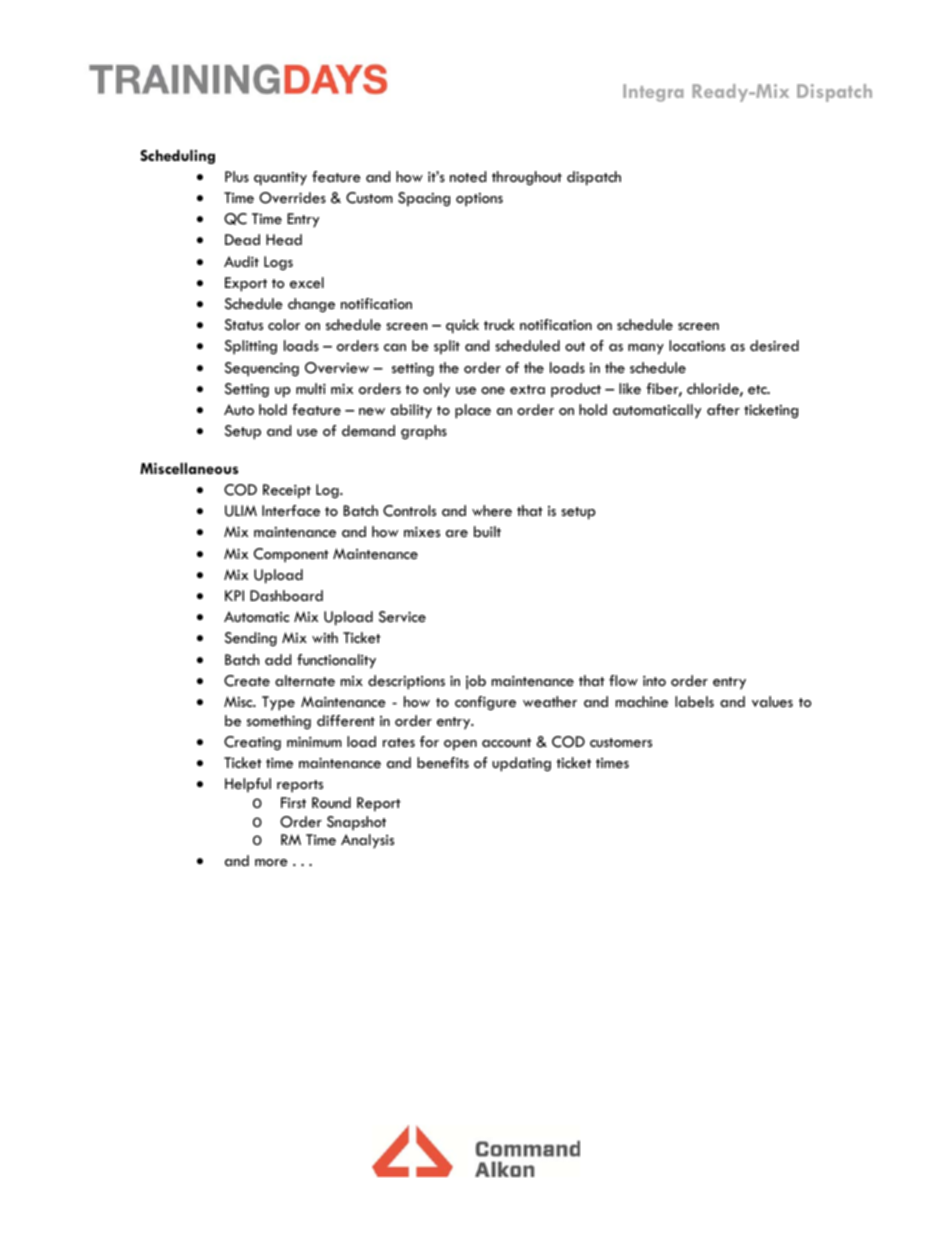  Describe the element at coordinates (654, 680) in the document. I see `into` at that location.
